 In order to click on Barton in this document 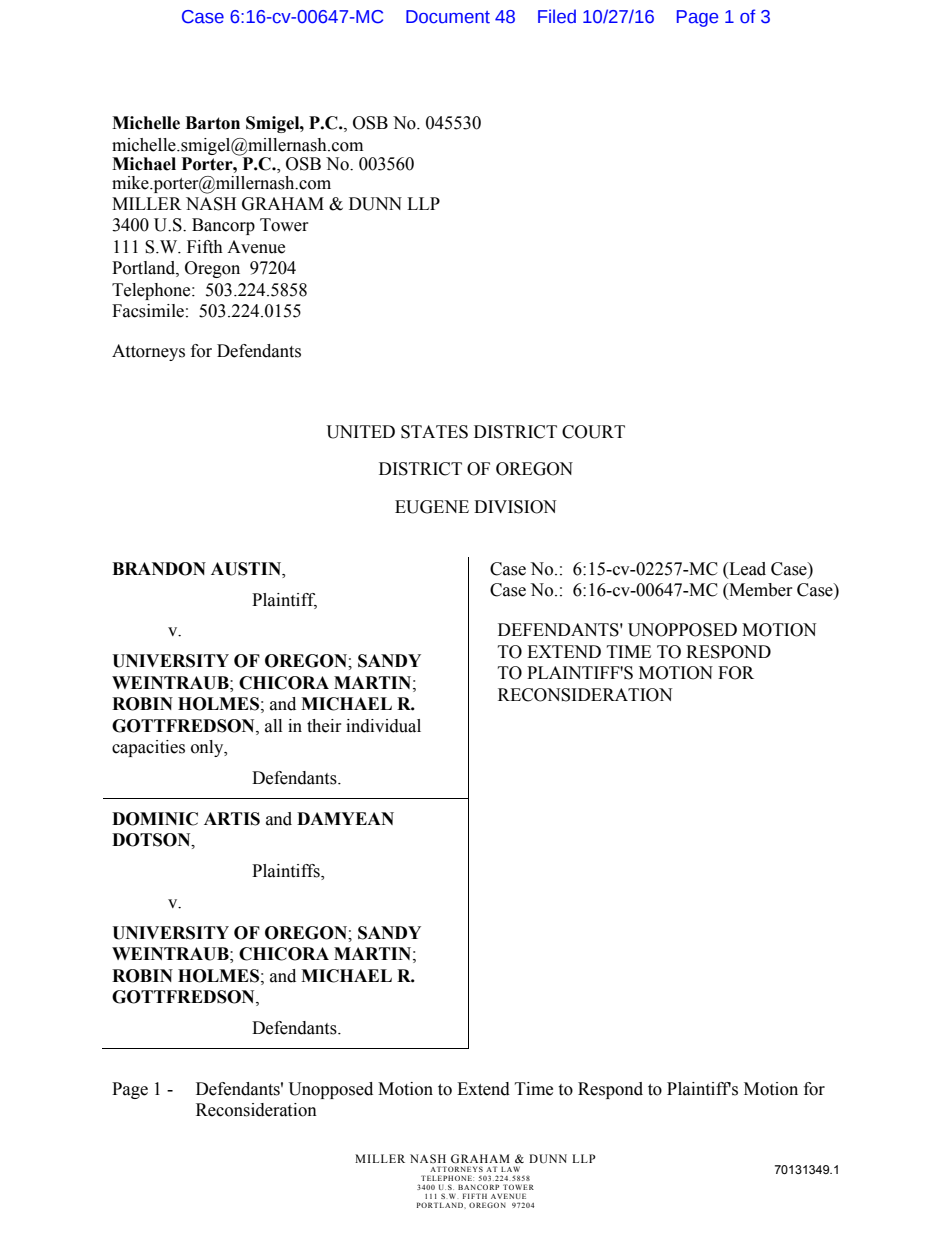, I will do `click(212, 123)`.
